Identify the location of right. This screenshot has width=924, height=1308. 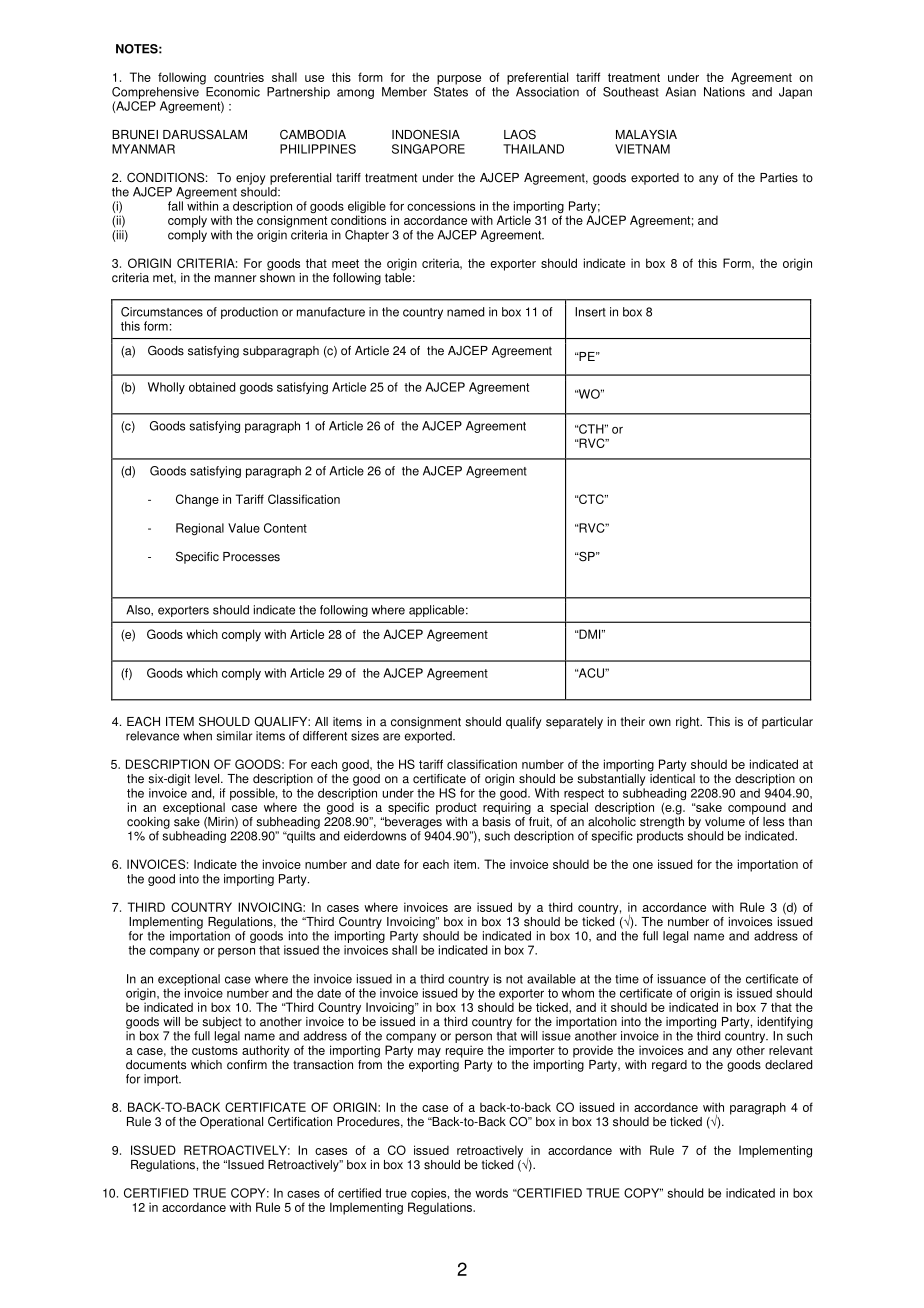
(689, 723).
